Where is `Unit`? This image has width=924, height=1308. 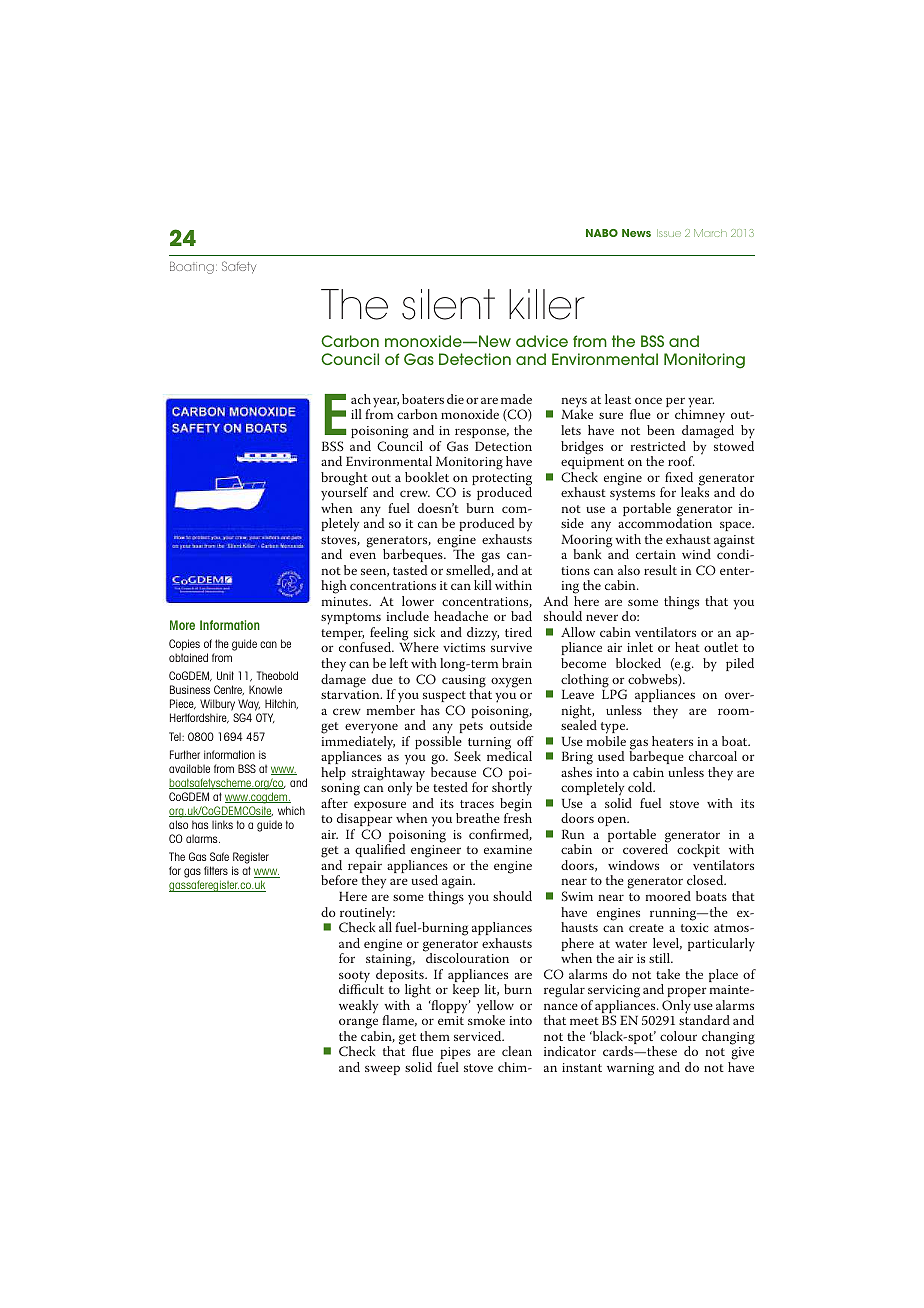 Unit is located at coordinates (225, 675).
